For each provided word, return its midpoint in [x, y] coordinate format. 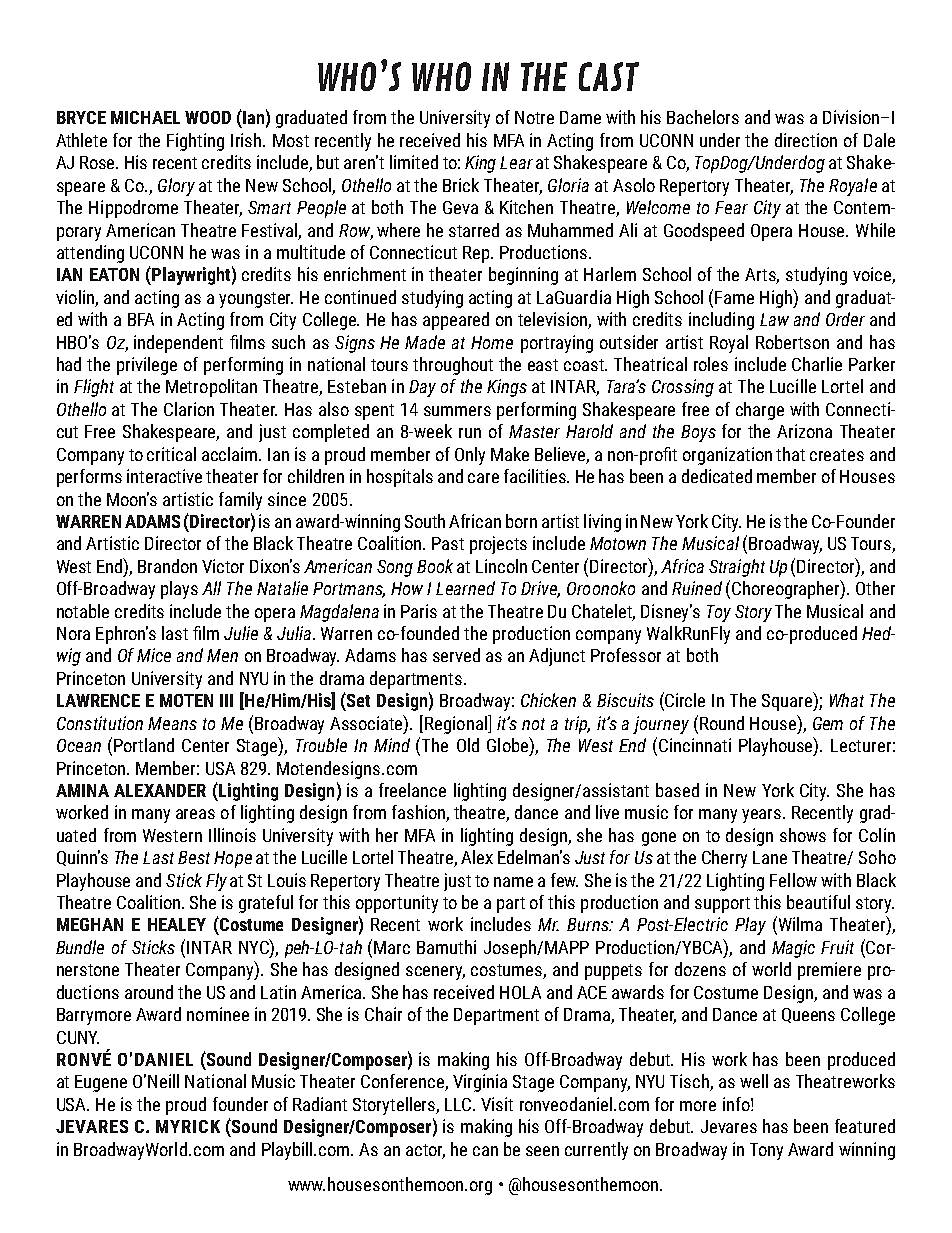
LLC [459, 1104]
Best [194, 857]
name [513, 882]
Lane [770, 857]
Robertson [792, 342]
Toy [719, 613]
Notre [534, 117]
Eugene [101, 1083]
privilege [147, 366]
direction [806, 140]
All [211, 588]
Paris [419, 611]
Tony [766, 1151]
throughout [453, 366]
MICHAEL [145, 117]
